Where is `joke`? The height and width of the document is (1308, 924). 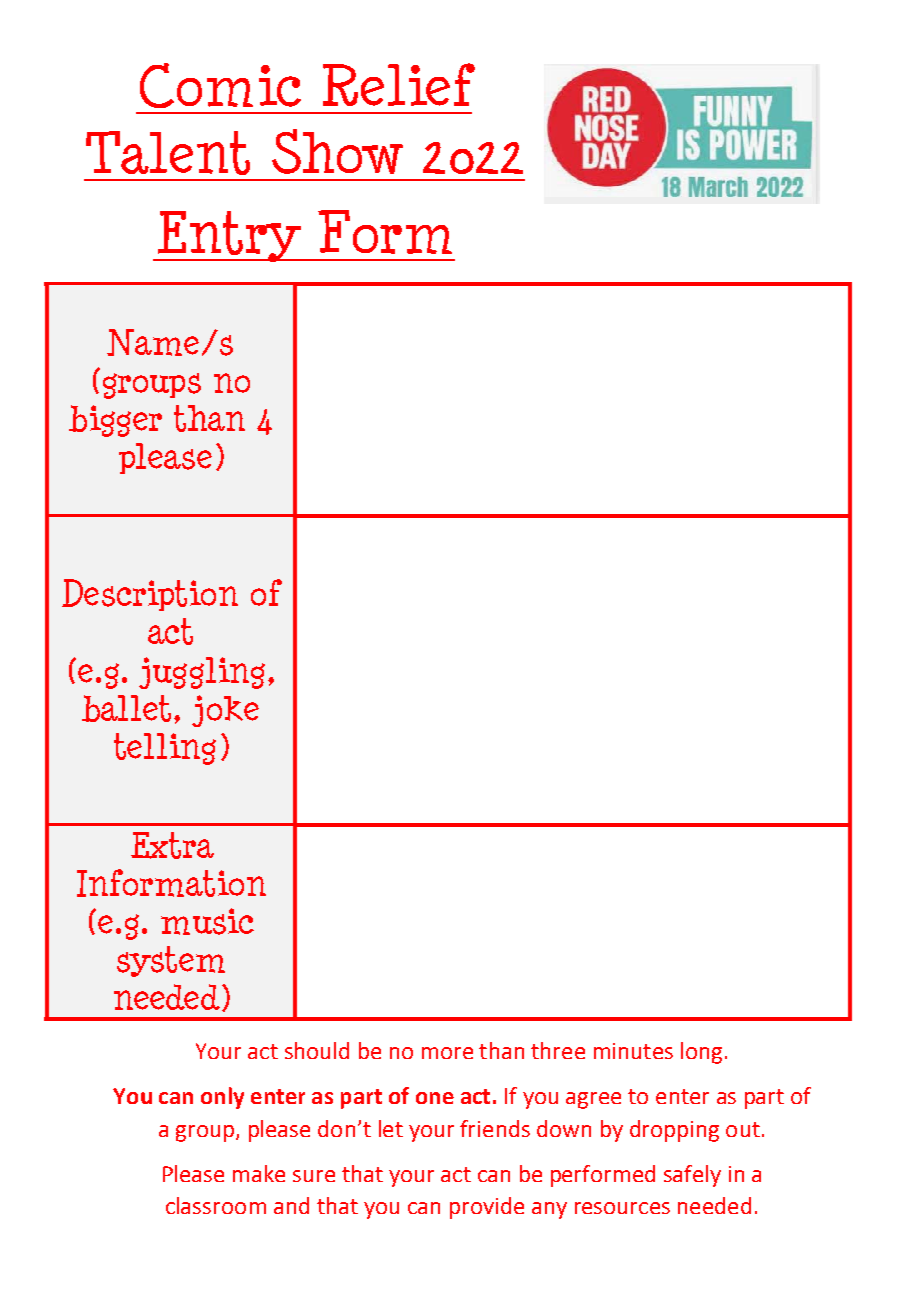 joke is located at coordinates (225, 711).
